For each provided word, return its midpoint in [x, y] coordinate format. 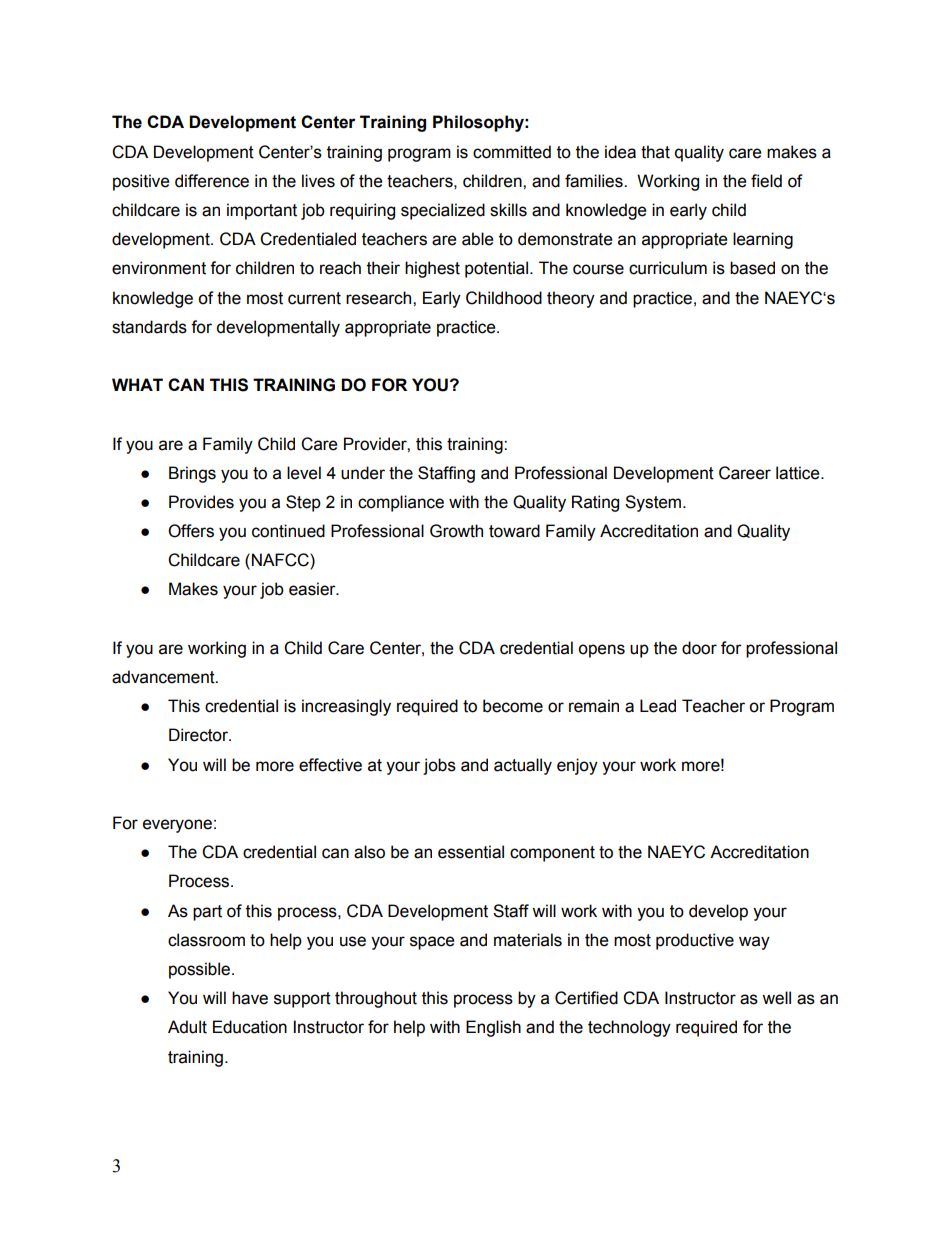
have [250, 998]
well [776, 998]
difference [212, 181]
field [766, 181]
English [493, 1028]
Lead [658, 706]
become [513, 706]
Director [200, 735]
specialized [443, 211]
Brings [192, 474]
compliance [401, 503]
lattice [799, 473]
